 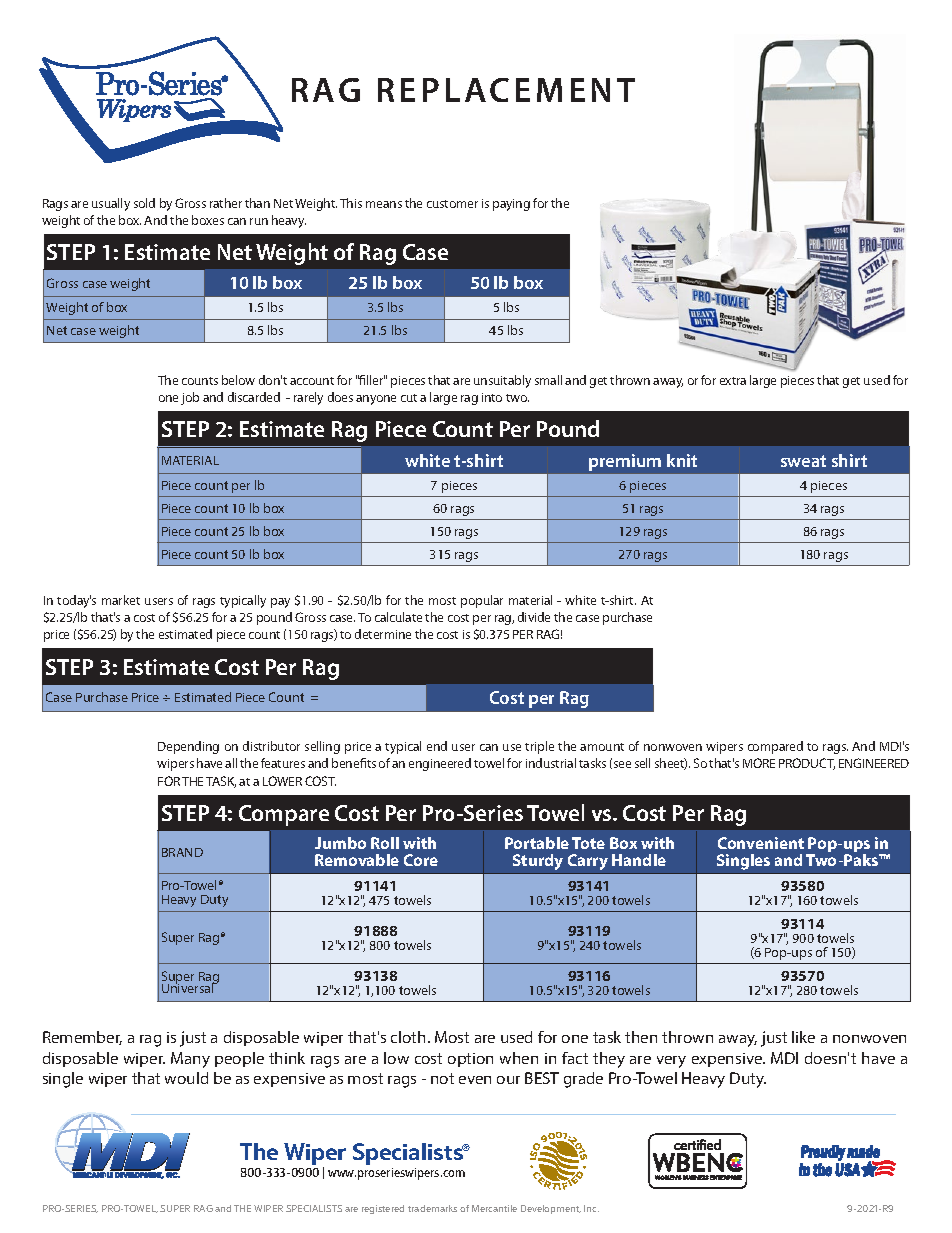 I want to click on would, so click(x=186, y=1078).
